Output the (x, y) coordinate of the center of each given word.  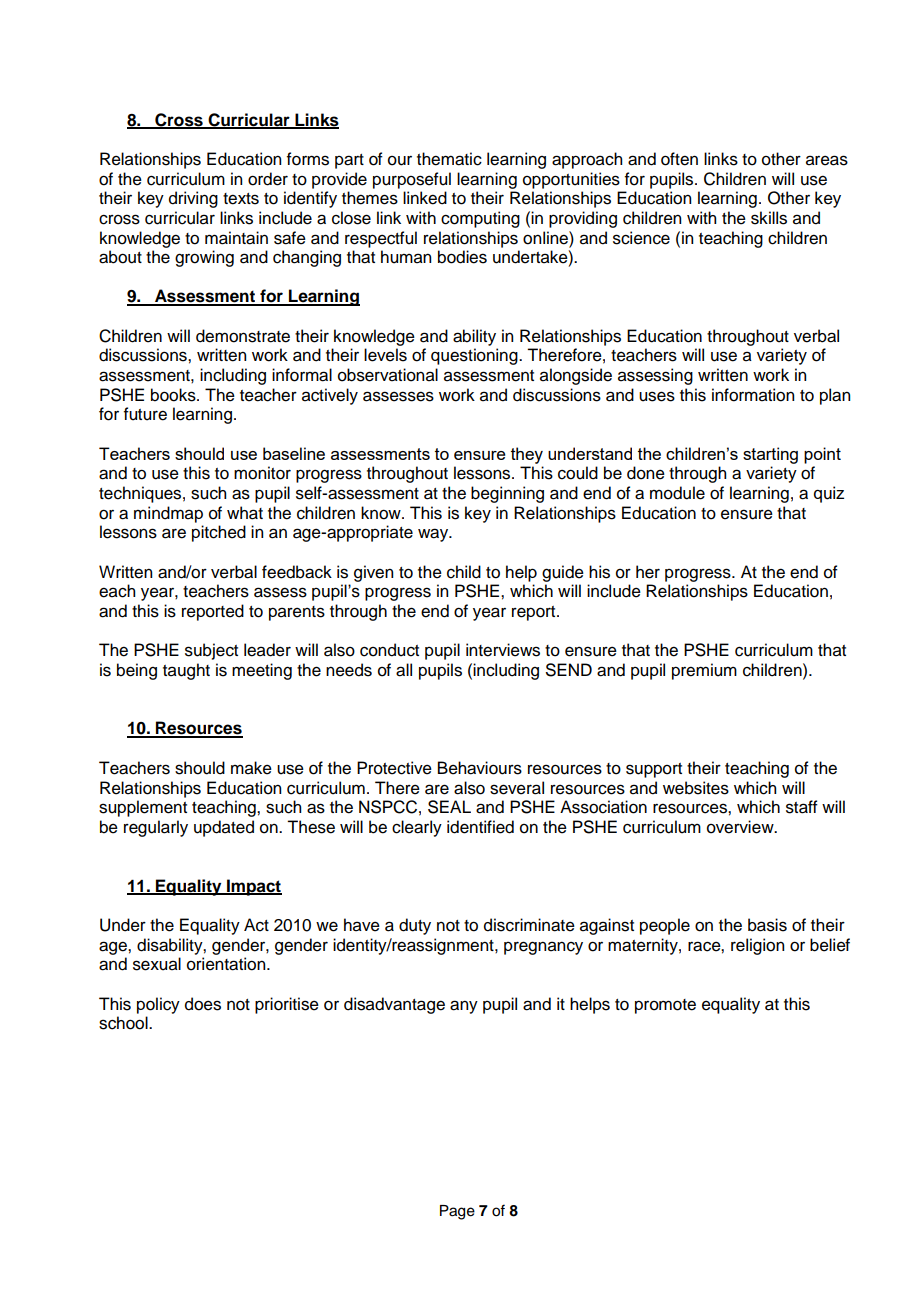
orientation (227, 964)
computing (480, 219)
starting (770, 455)
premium (704, 671)
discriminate (529, 925)
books (174, 395)
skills (769, 218)
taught (186, 671)
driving (193, 199)
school (124, 1023)
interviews (503, 650)
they (527, 455)
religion (757, 946)
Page (457, 1212)
